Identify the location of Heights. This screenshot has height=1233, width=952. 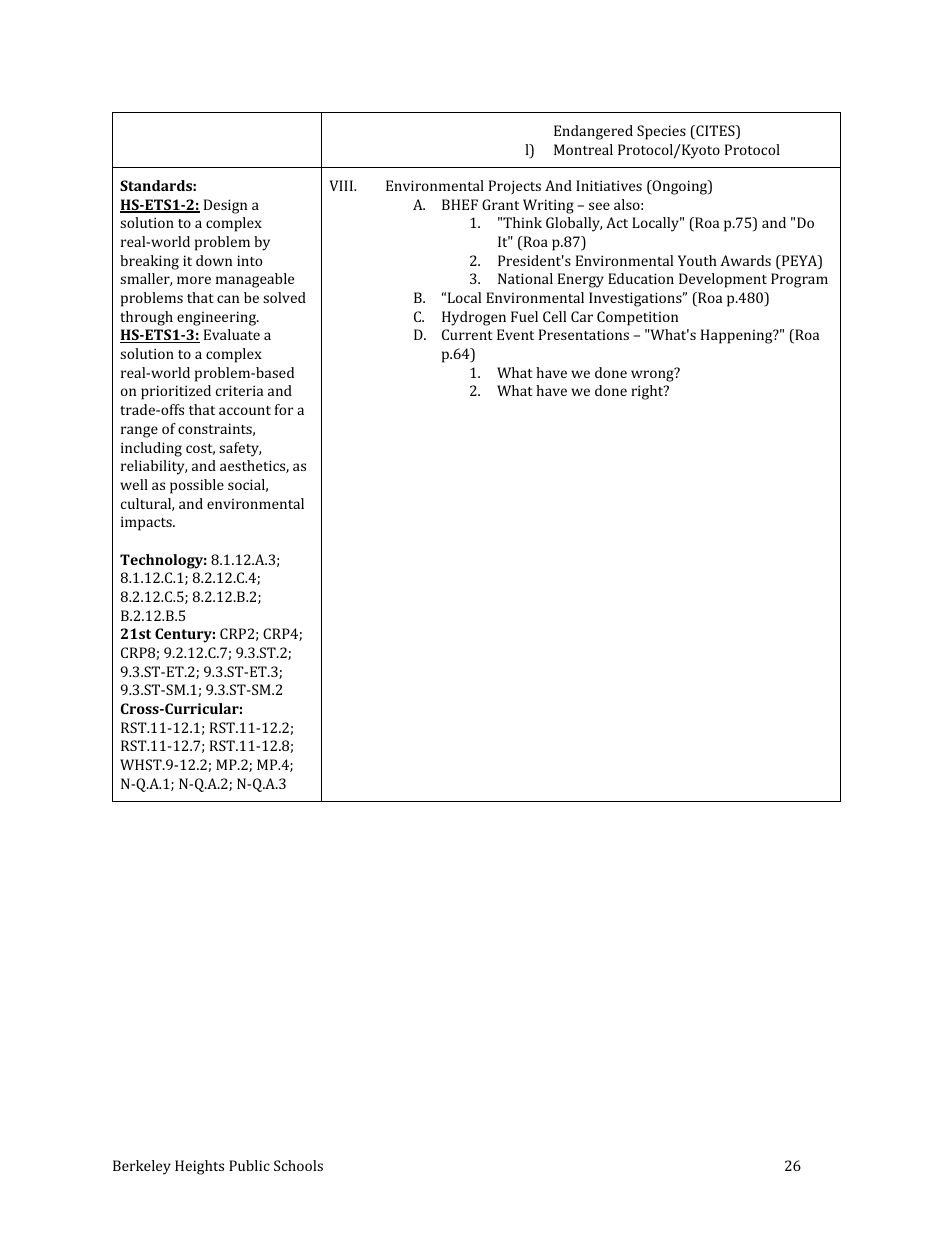
(199, 1167).
